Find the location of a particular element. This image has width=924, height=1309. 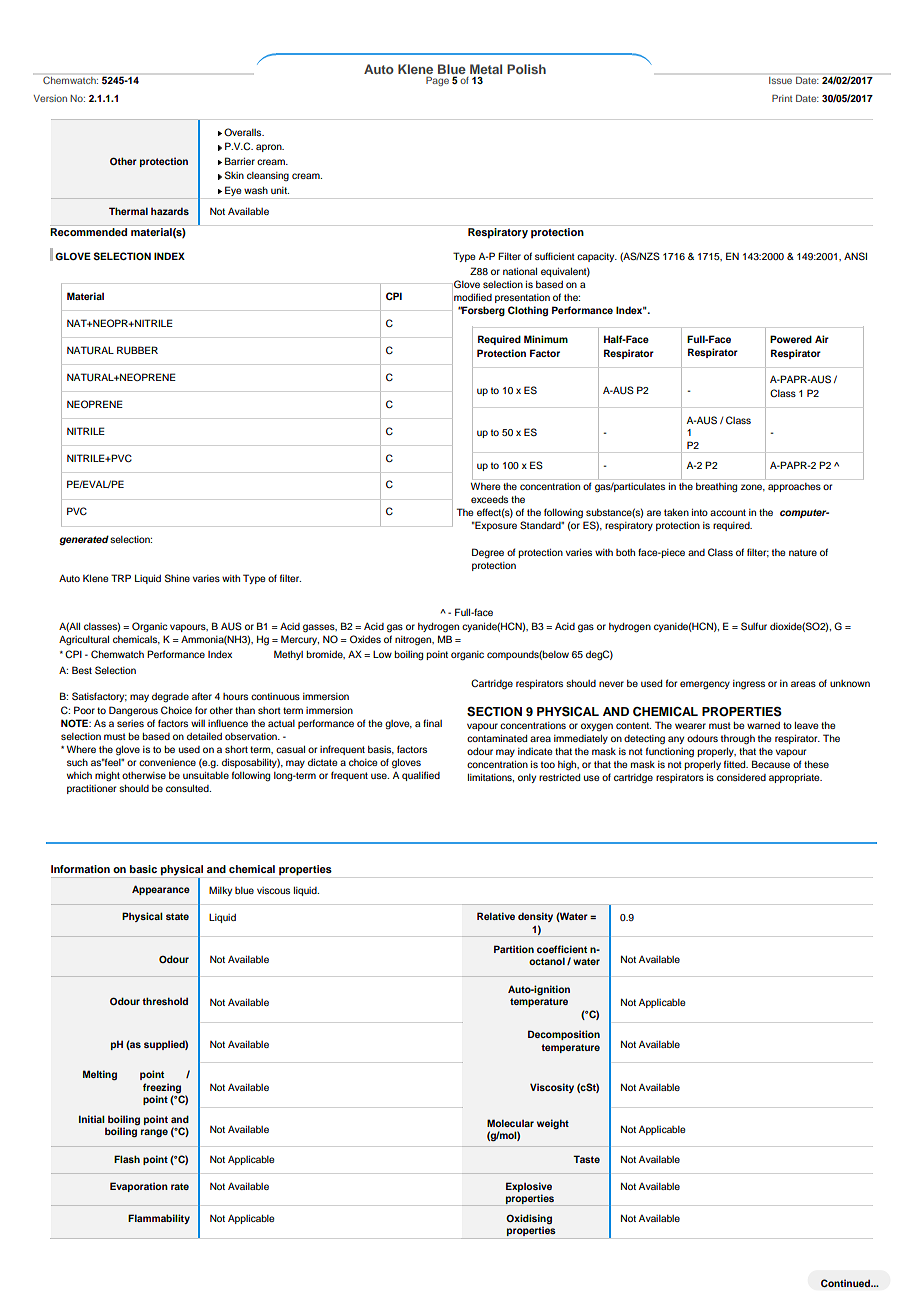

Metal is located at coordinates (486, 69).
